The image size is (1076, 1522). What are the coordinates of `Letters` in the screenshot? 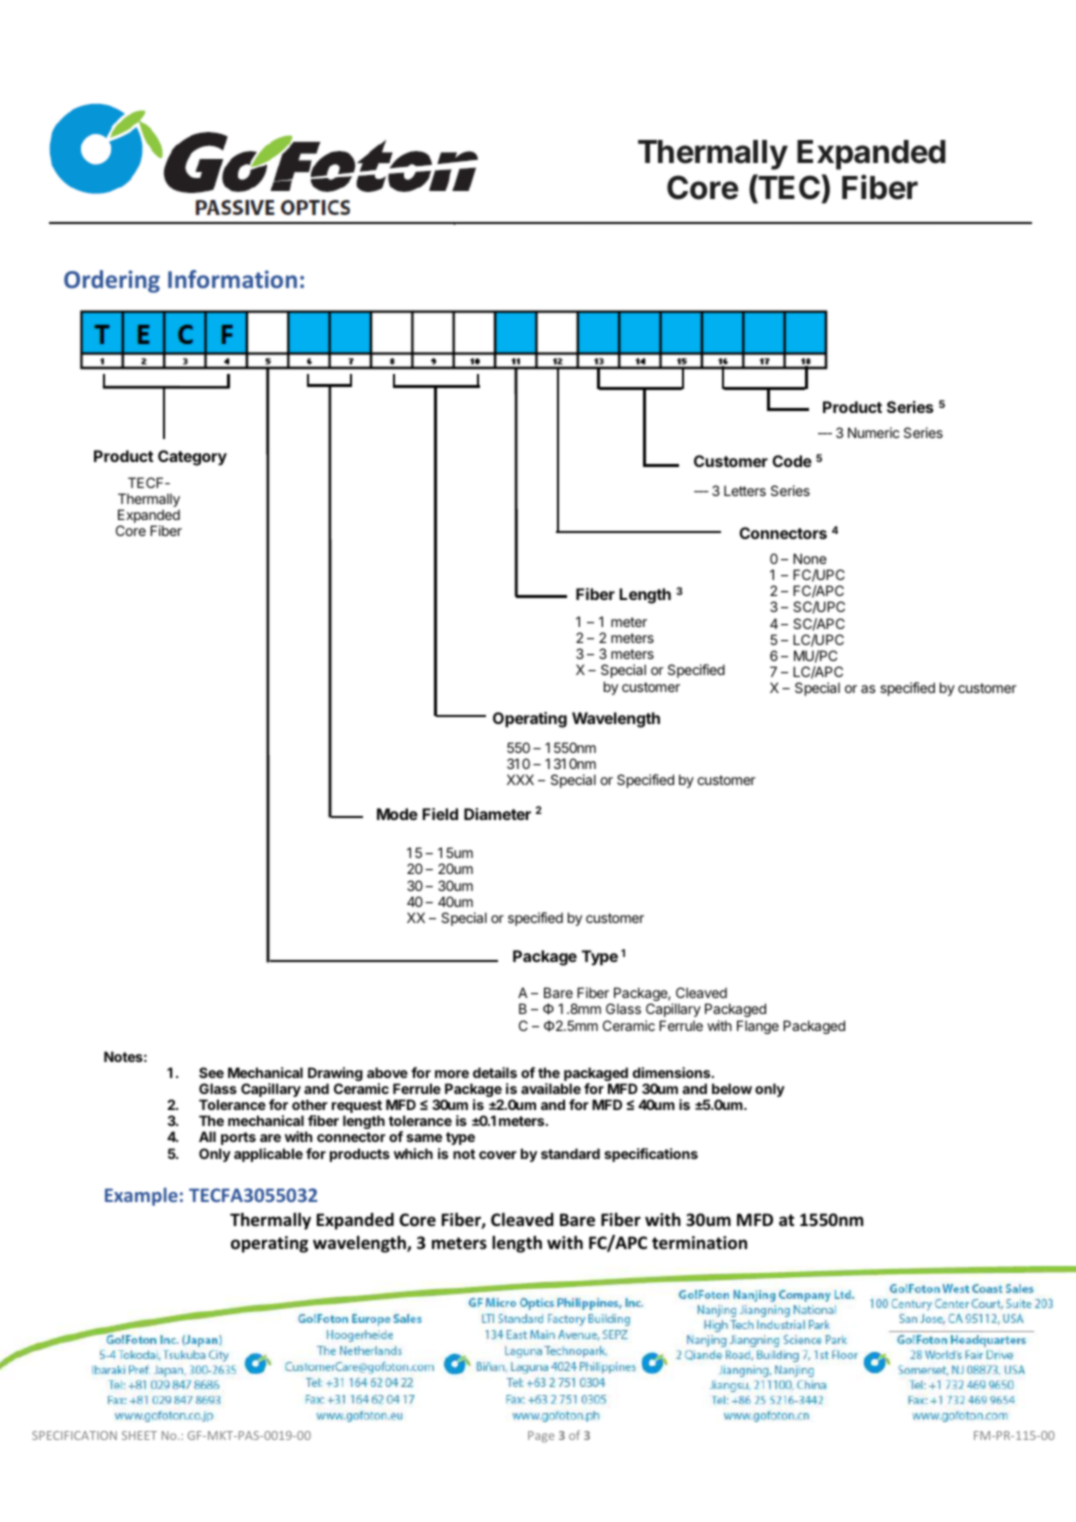 It's located at (745, 490).
